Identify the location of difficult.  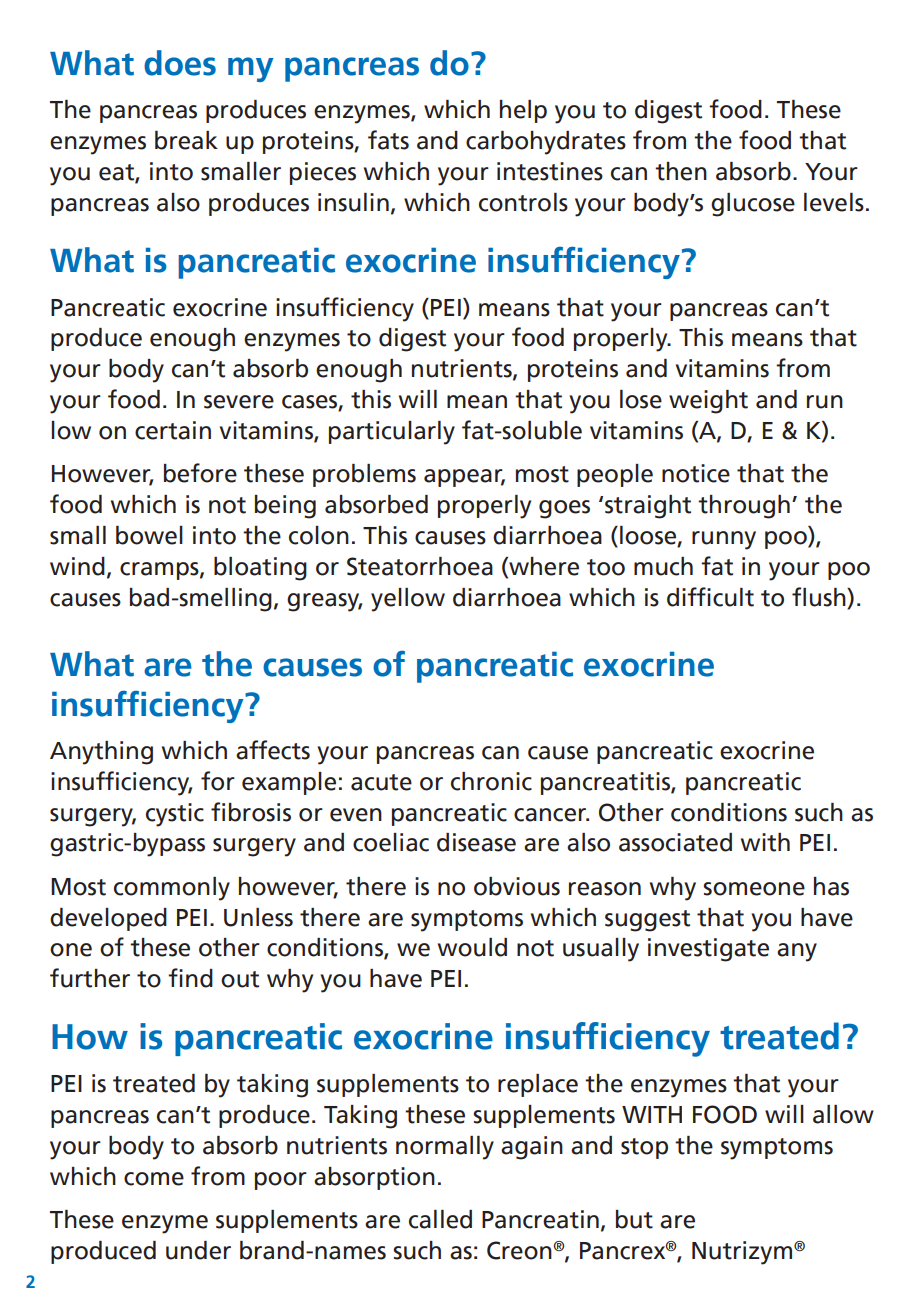
(710, 597).
